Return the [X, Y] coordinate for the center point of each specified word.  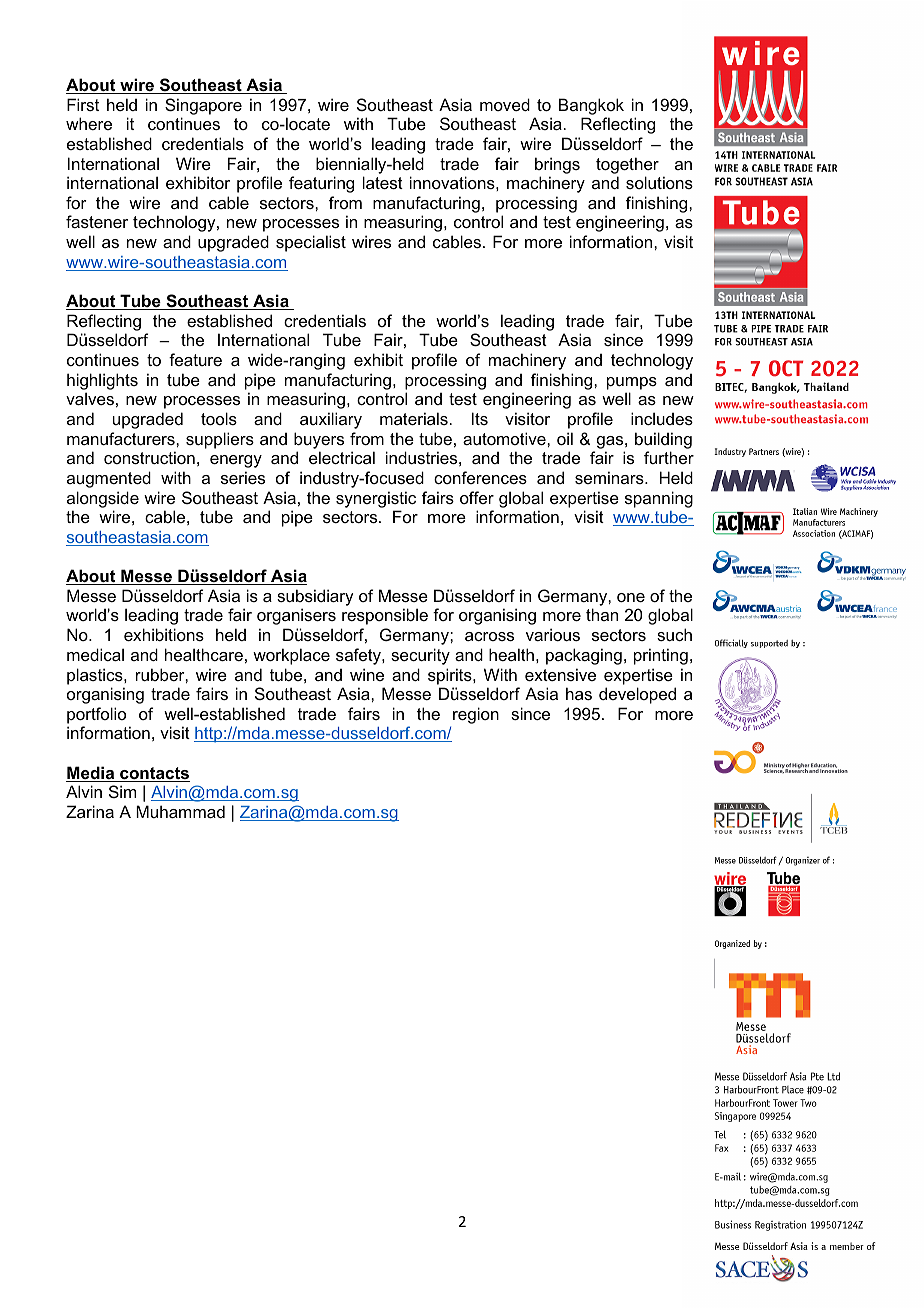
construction [149, 457]
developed [637, 695]
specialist [311, 243]
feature [195, 359]
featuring [321, 184]
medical [95, 654]
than [602, 614]
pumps [632, 383]
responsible [385, 616]
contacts [154, 774]
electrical [342, 457]
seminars [610, 477]
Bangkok [591, 106]
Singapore [203, 106]
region [476, 715]
